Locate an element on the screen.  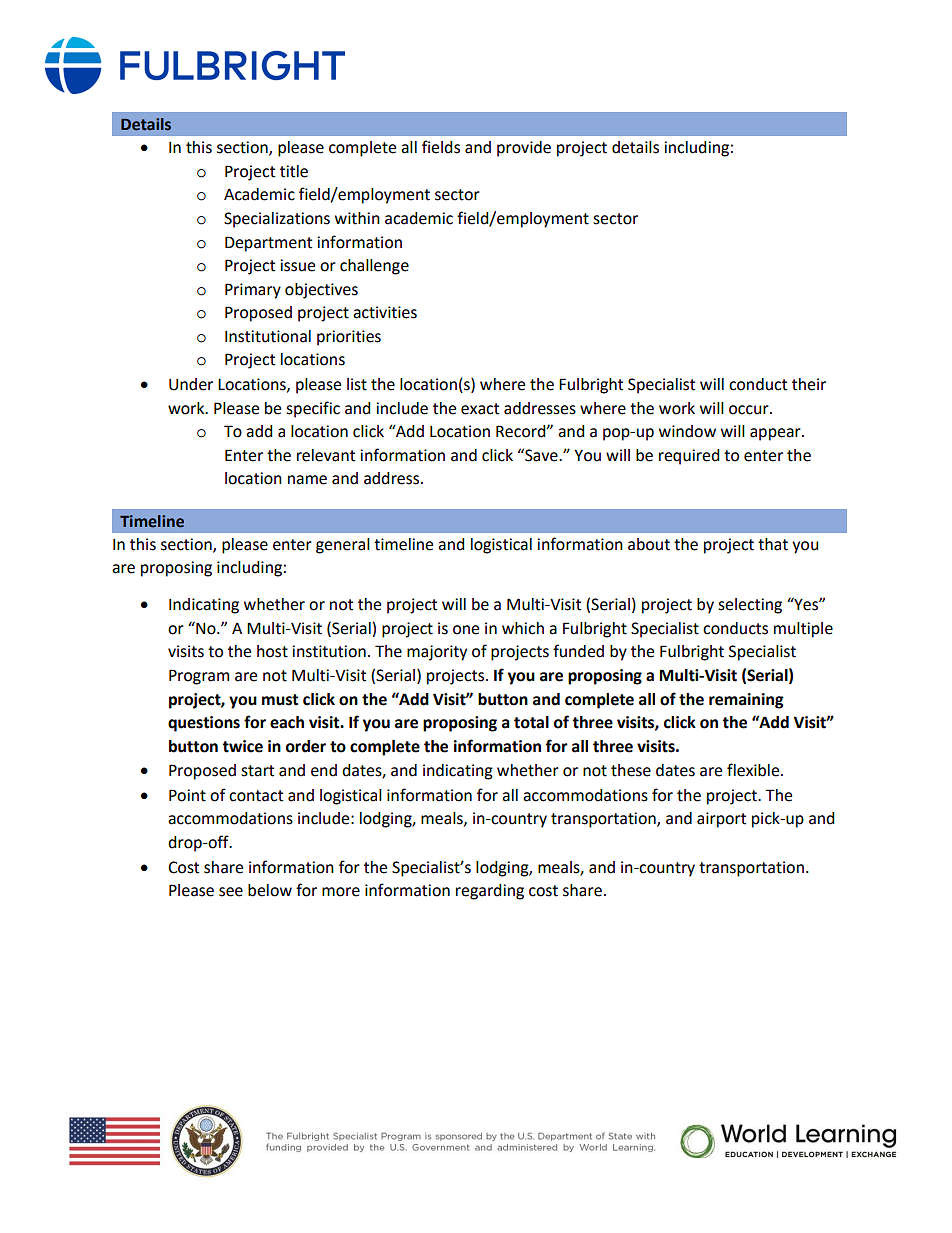
which is located at coordinates (523, 628).
